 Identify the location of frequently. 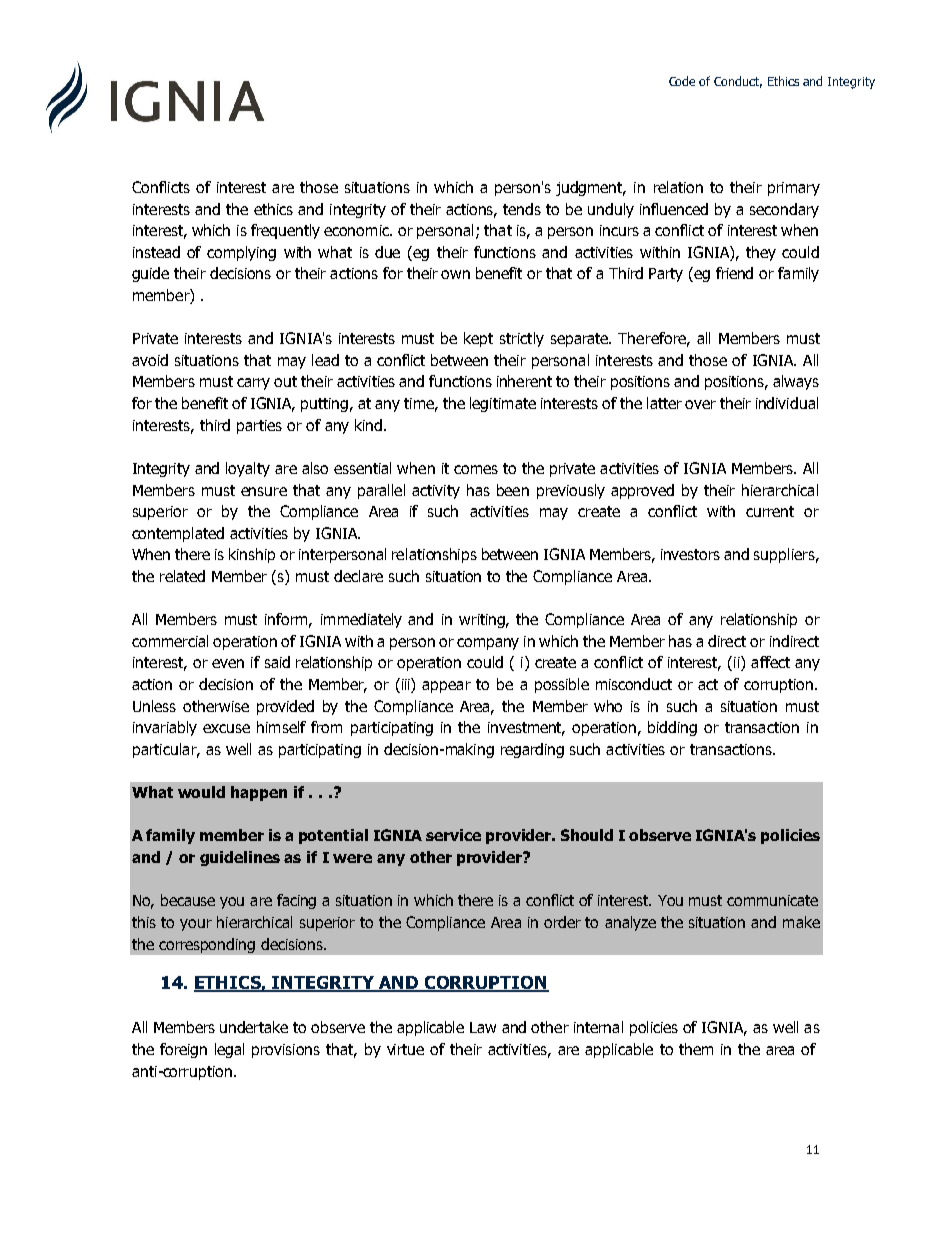
(285, 231).
